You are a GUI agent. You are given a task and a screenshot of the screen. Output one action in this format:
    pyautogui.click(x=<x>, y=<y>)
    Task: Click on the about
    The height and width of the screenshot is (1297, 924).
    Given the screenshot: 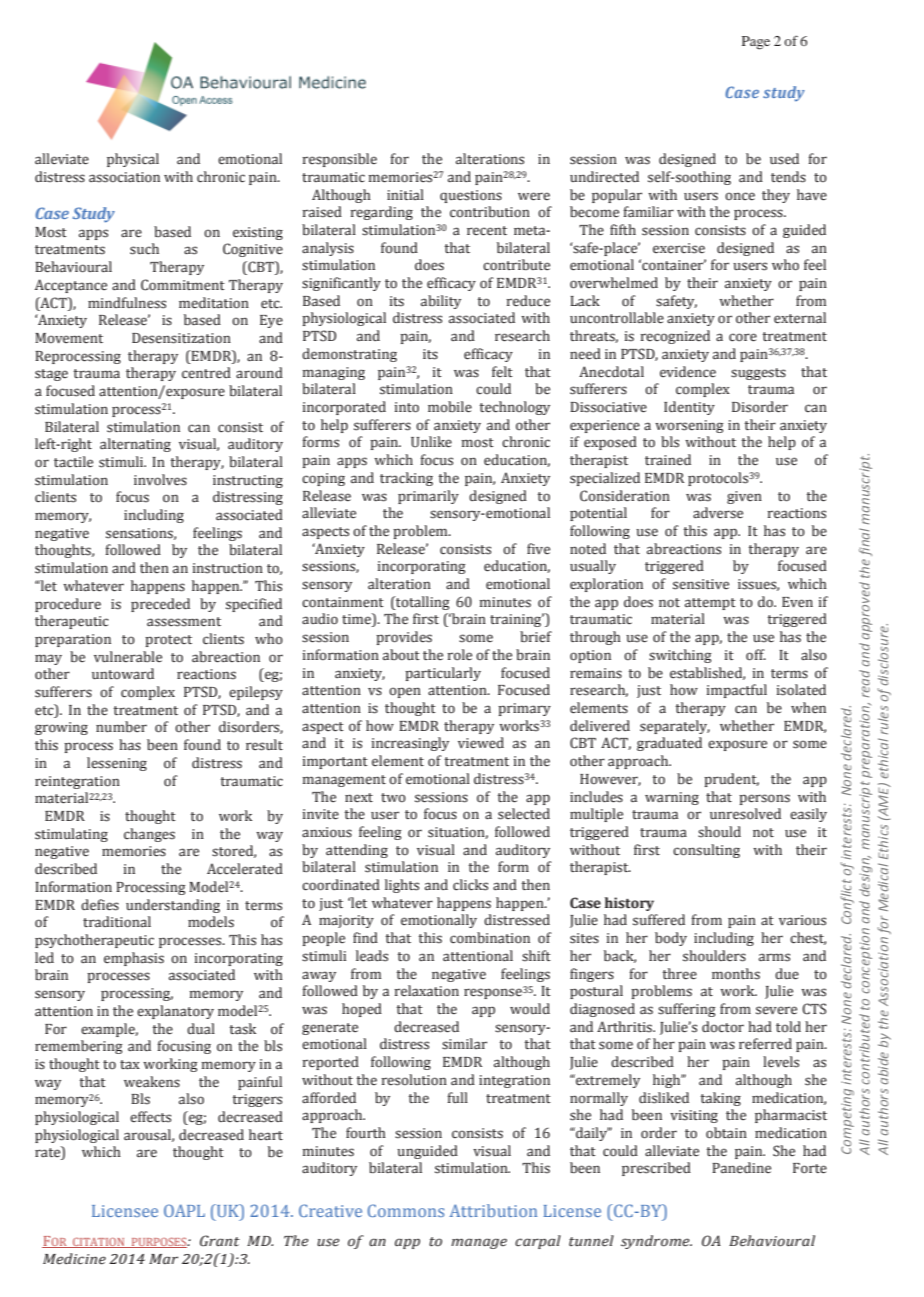 What is the action you would take?
    pyautogui.click(x=401, y=655)
